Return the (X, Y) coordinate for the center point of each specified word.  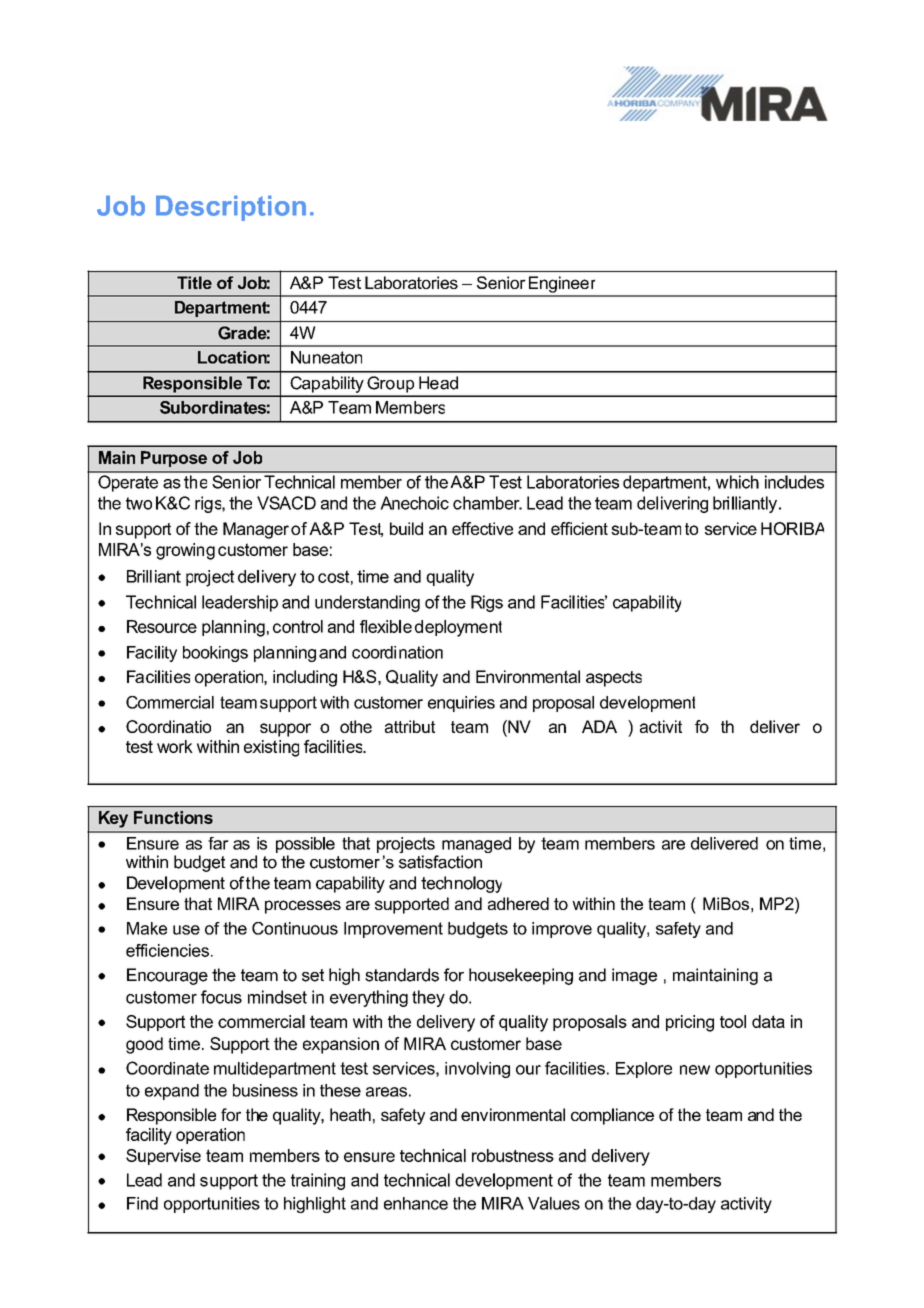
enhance (416, 1203)
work (175, 746)
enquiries (461, 704)
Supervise (163, 1157)
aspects (614, 679)
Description (231, 208)
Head (438, 383)
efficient (579, 528)
